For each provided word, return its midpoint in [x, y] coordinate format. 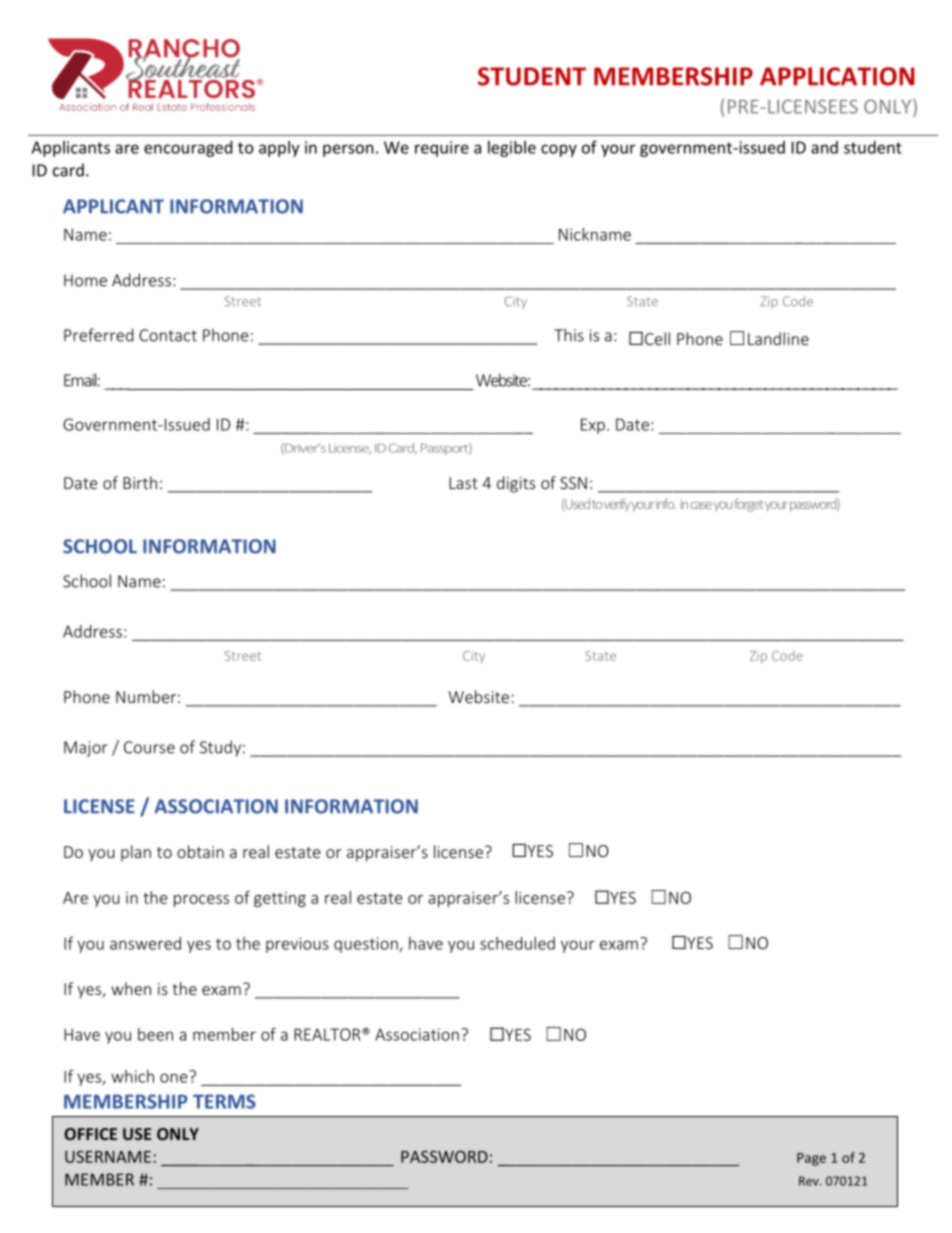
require [442, 149]
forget [749, 505]
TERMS [224, 1101]
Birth [140, 482]
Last [463, 483]
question [367, 945]
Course [149, 747]
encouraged [188, 149]
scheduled [517, 943]
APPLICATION [837, 76]
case [701, 505]
